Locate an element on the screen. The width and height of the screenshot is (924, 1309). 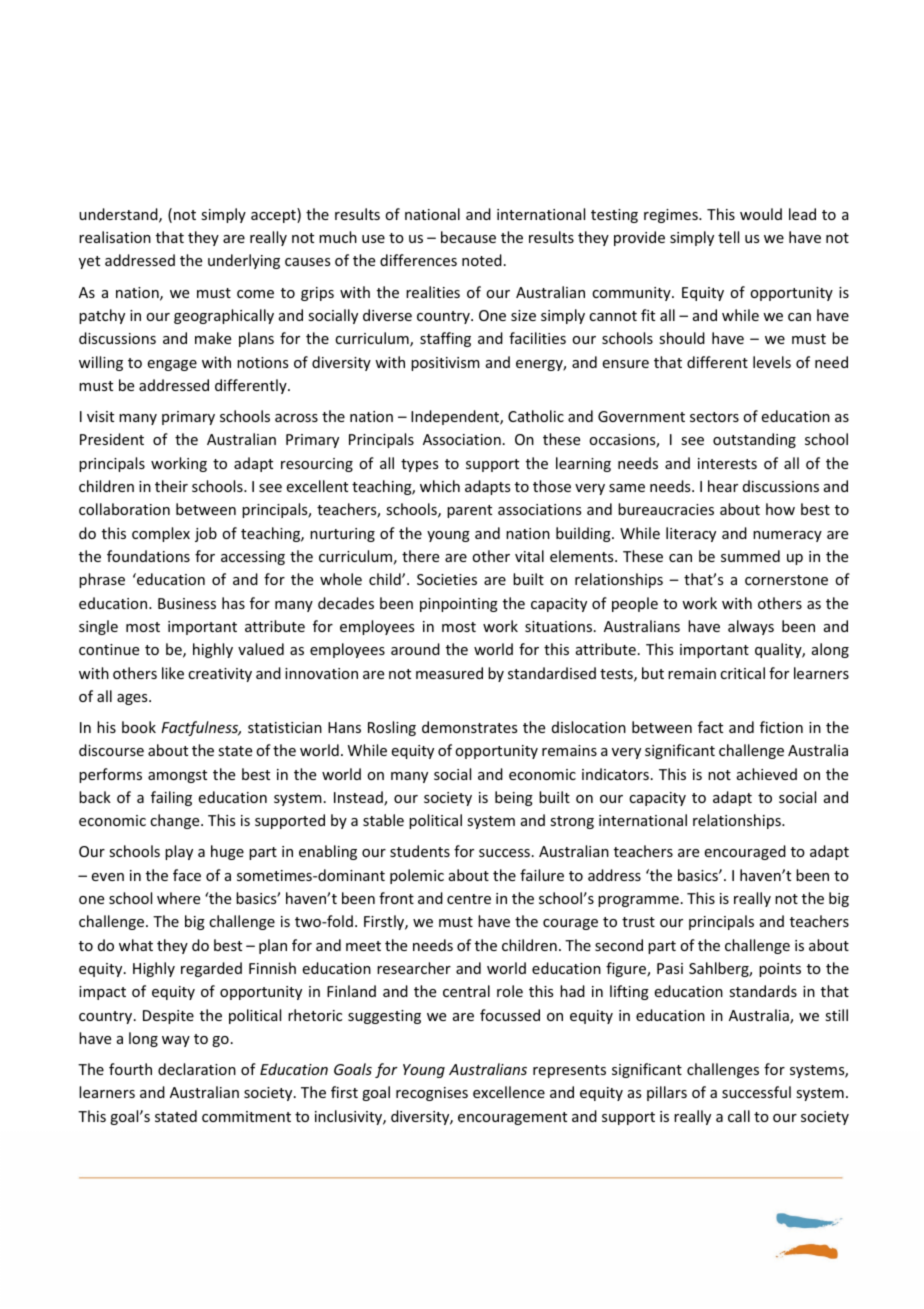
tell is located at coordinates (728, 237).
